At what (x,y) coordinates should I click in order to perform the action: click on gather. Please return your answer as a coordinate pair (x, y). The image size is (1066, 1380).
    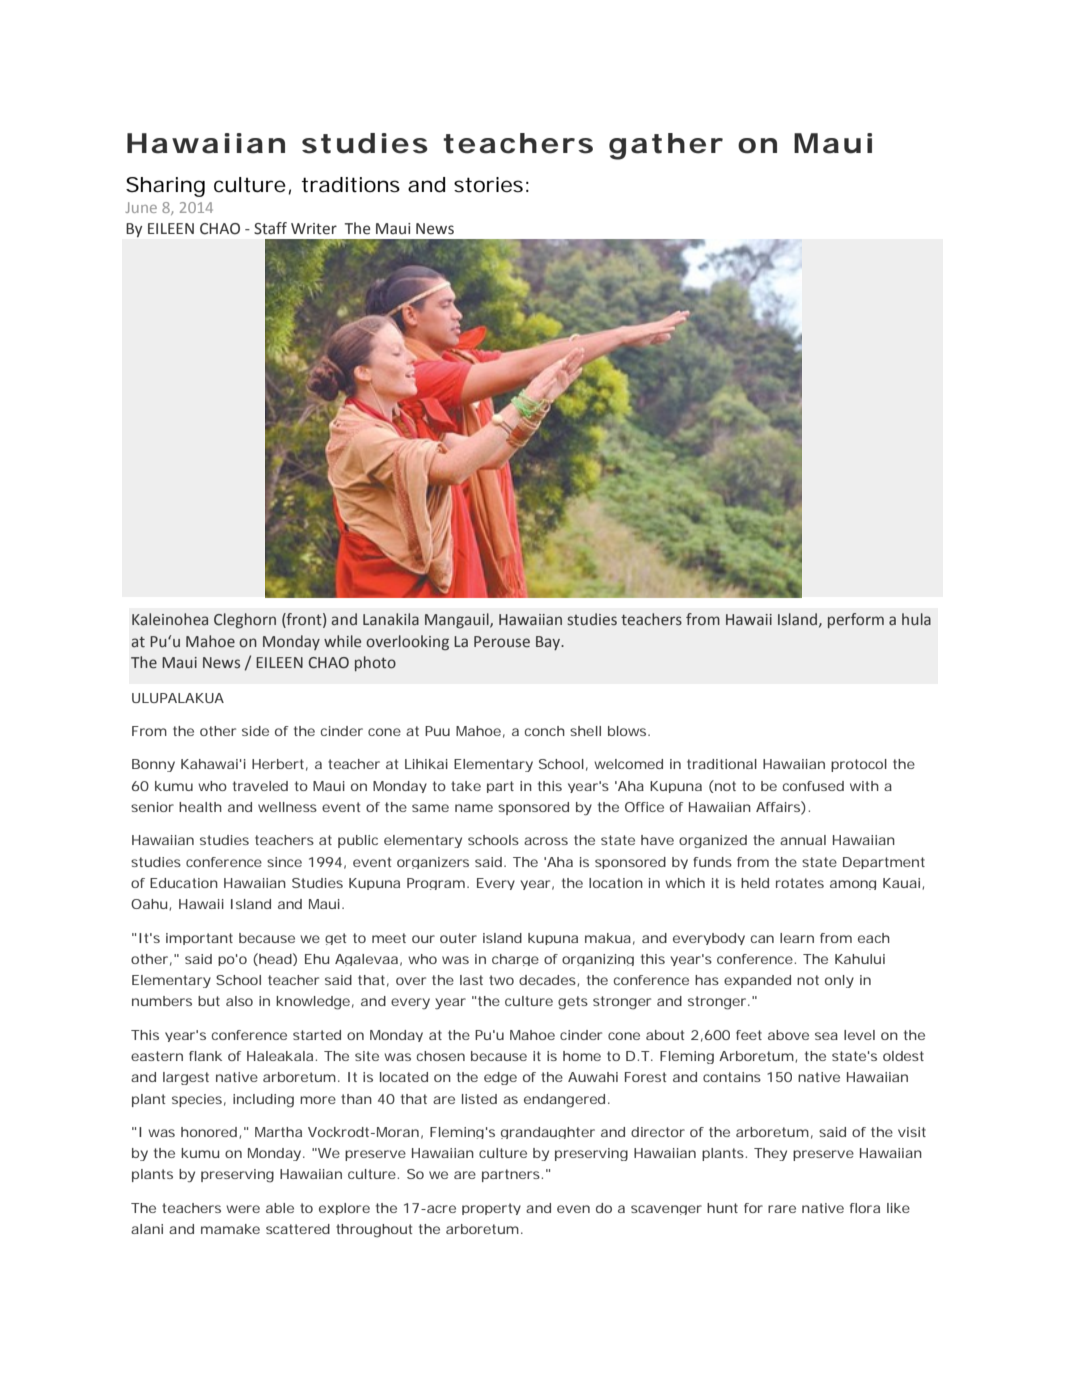
    Looking at the image, I should click on (666, 146).
